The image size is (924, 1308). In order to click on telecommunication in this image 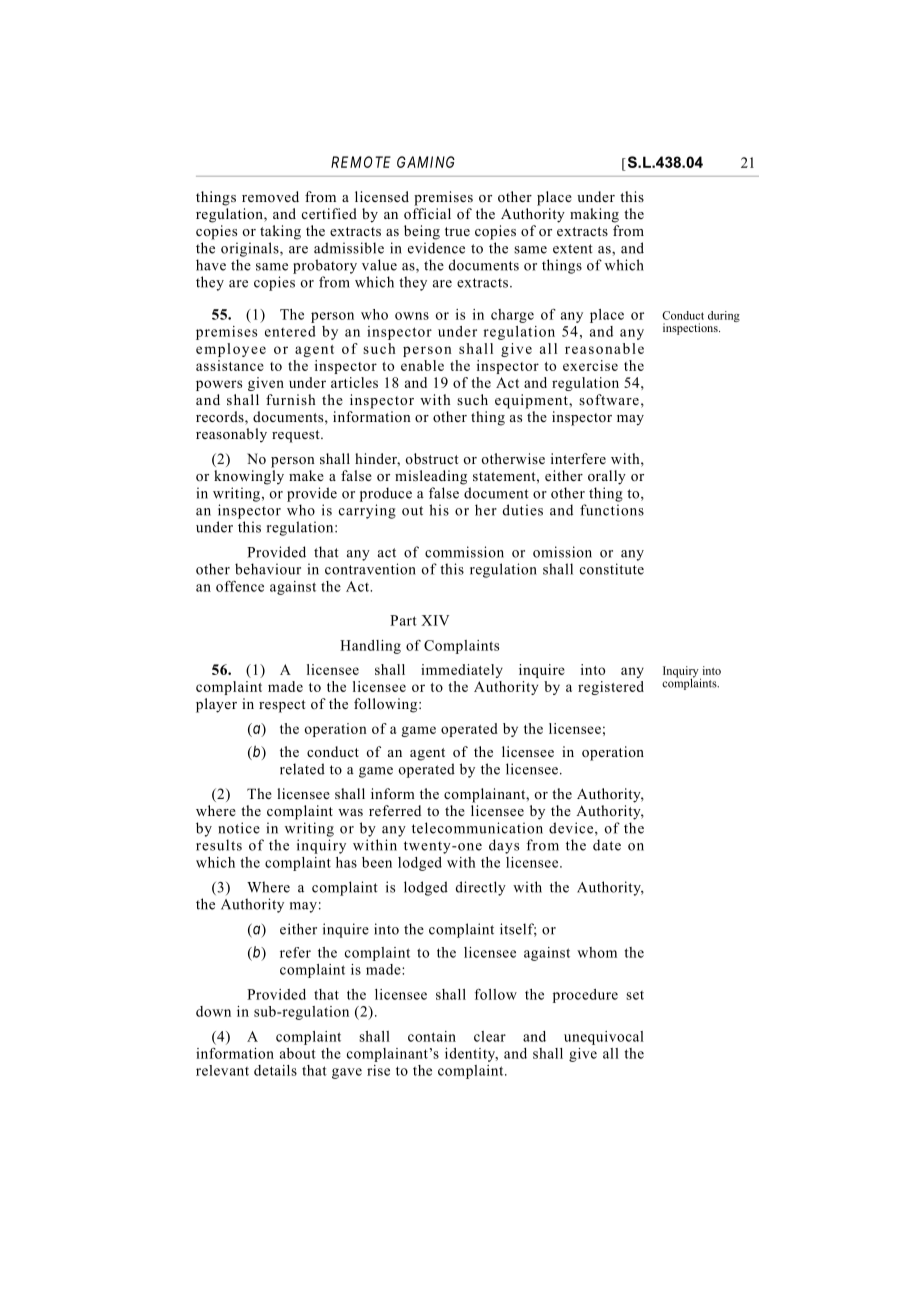, I will do `click(477, 828)`.
